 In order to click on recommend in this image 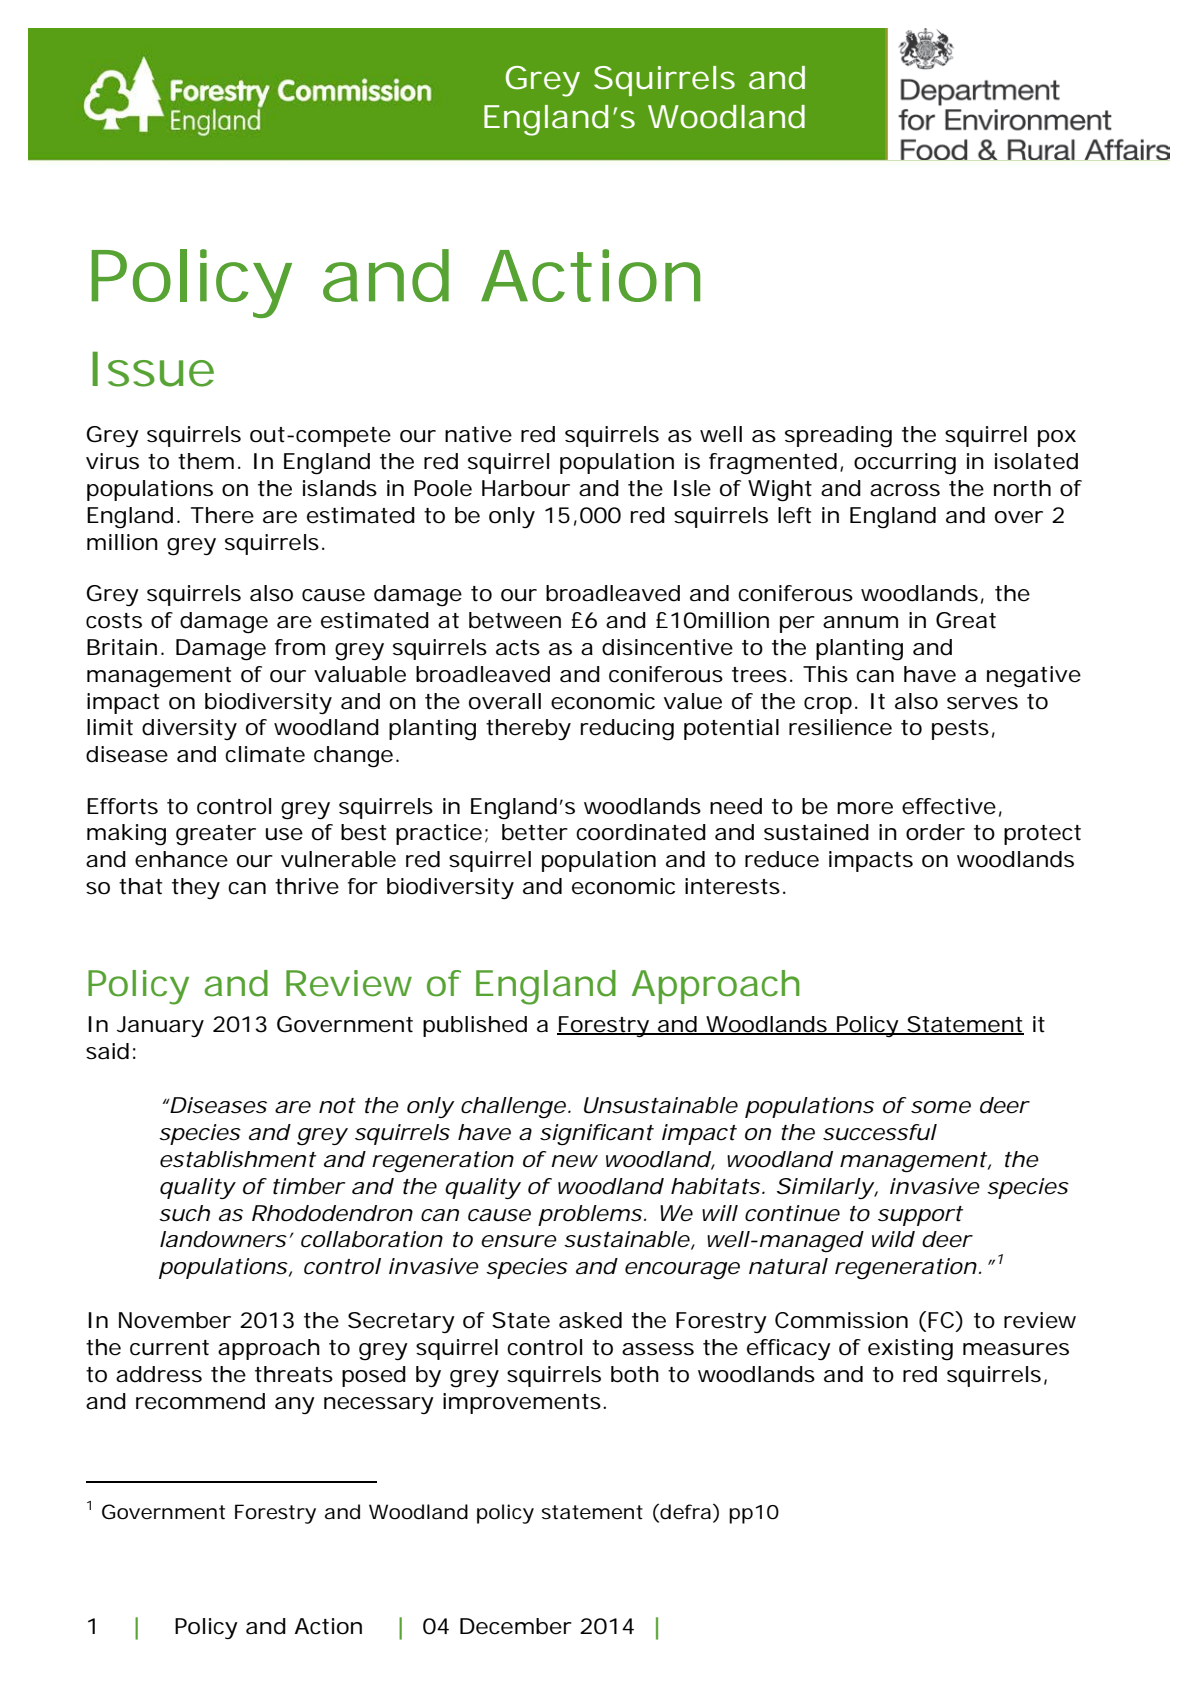, I will do `click(200, 1401)`.
